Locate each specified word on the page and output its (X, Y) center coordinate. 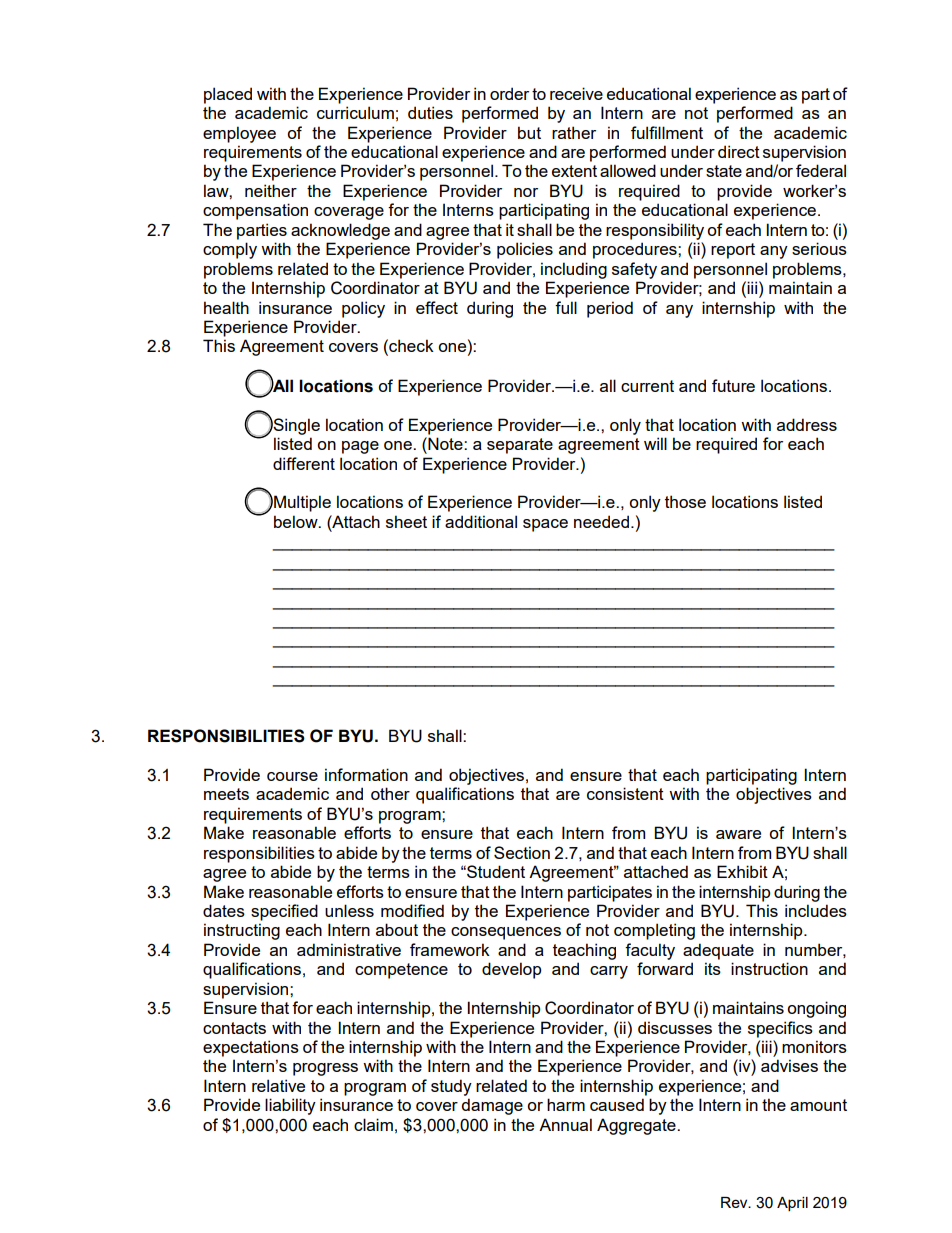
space (545, 525)
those (685, 501)
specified (284, 912)
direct (739, 151)
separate (520, 446)
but (529, 132)
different (304, 463)
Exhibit (742, 871)
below (297, 521)
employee (239, 134)
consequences (506, 933)
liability (290, 1106)
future (733, 385)
